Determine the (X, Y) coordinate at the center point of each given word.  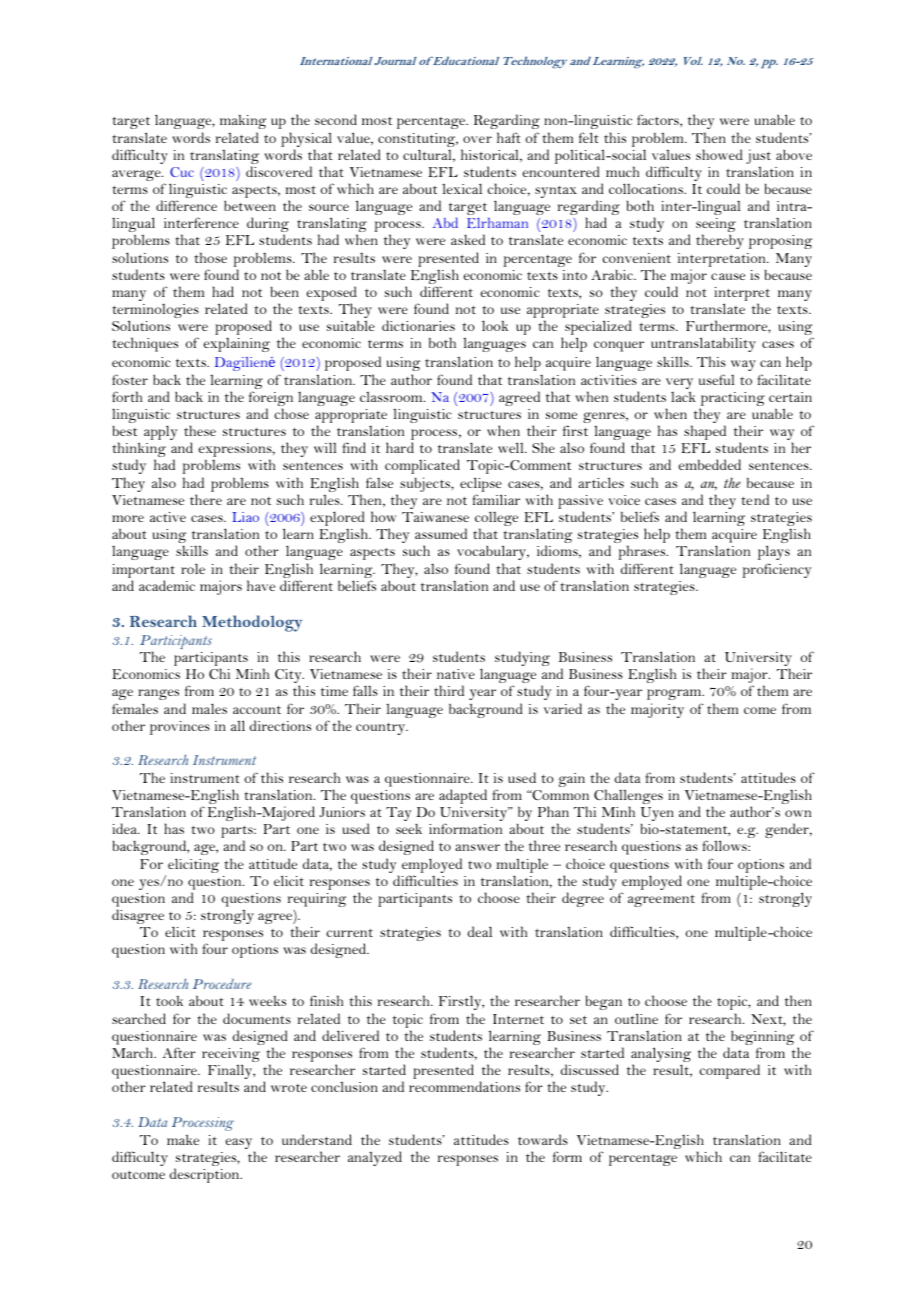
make (183, 1139)
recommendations (464, 1086)
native (456, 674)
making (243, 122)
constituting (418, 141)
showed (719, 154)
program (675, 696)
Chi (219, 673)
